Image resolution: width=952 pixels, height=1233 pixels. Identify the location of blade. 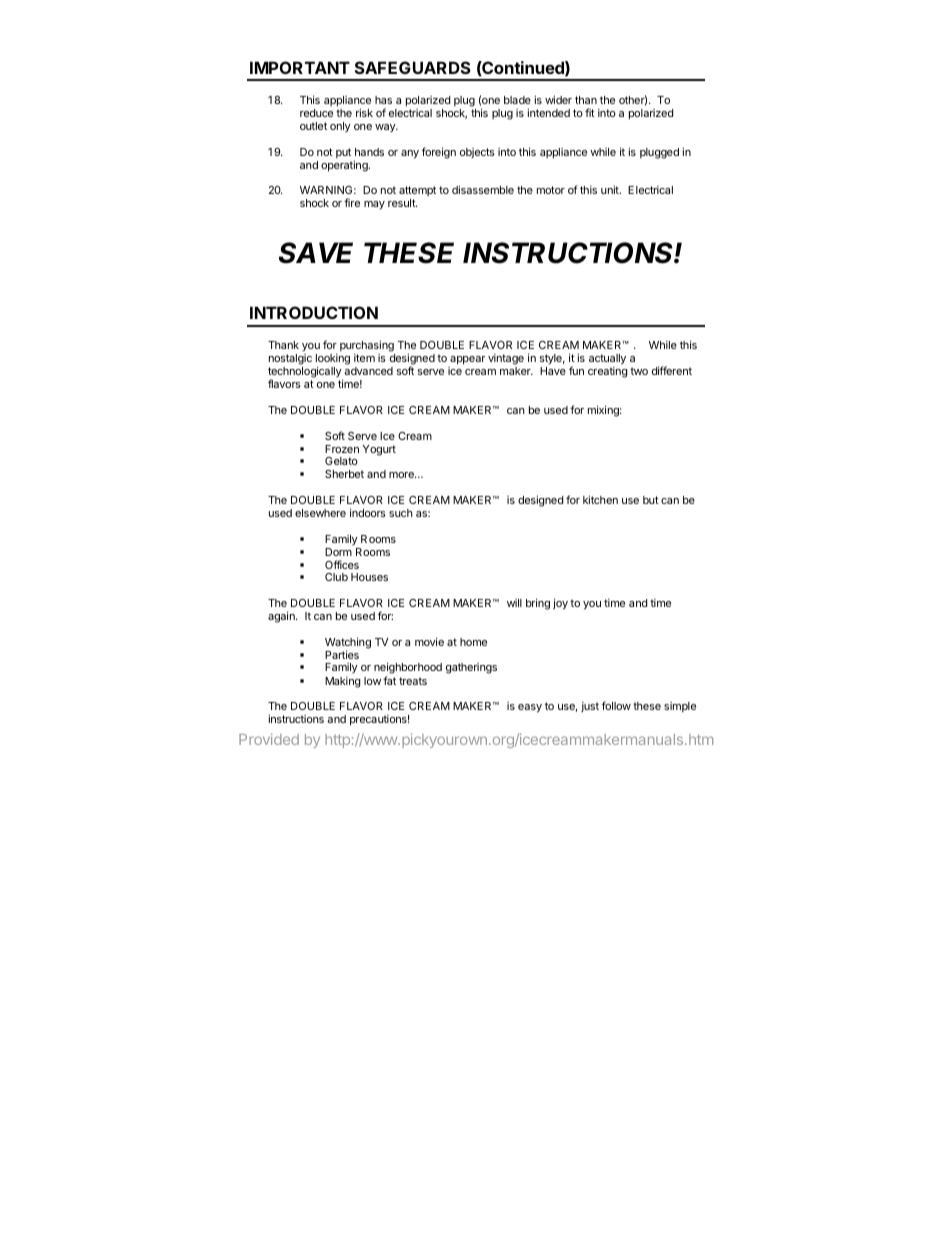
(517, 100).
